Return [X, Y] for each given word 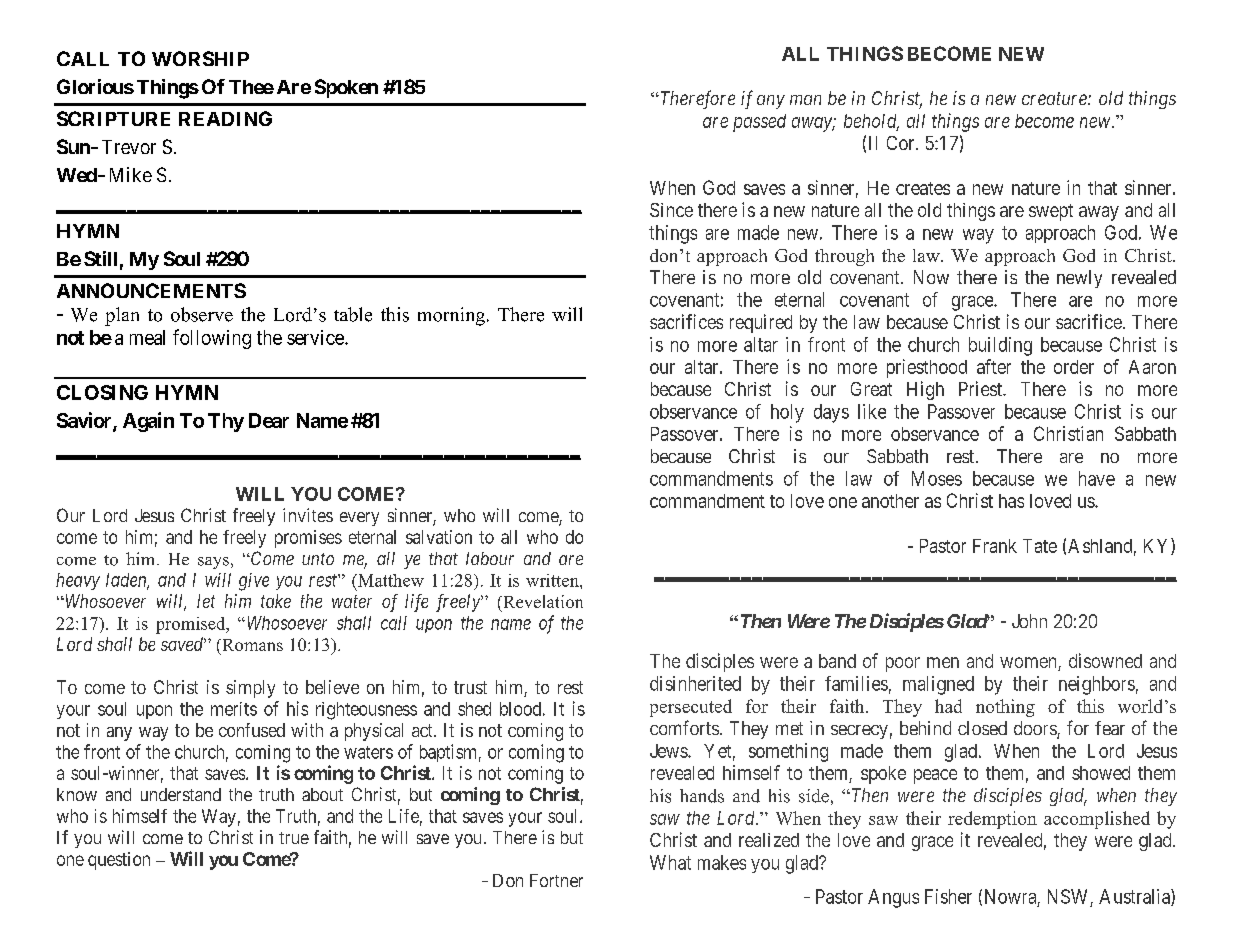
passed [759, 123]
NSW [1067, 896]
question [119, 861]
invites [308, 515]
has [1011, 501]
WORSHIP [200, 58]
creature [1055, 98]
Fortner [556, 880]
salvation [439, 537]
